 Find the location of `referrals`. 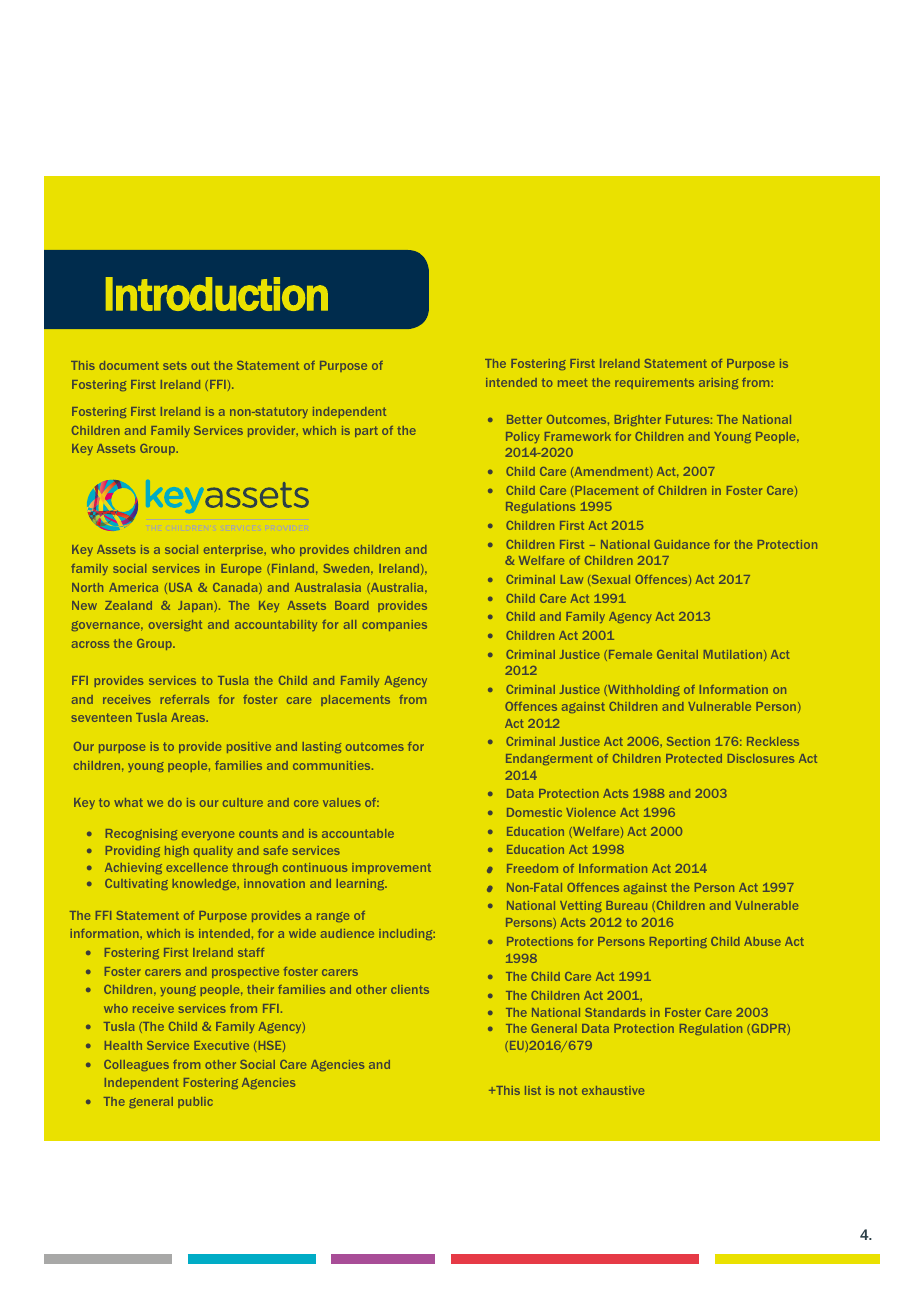

referrals is located at coordinates (184, 699).
